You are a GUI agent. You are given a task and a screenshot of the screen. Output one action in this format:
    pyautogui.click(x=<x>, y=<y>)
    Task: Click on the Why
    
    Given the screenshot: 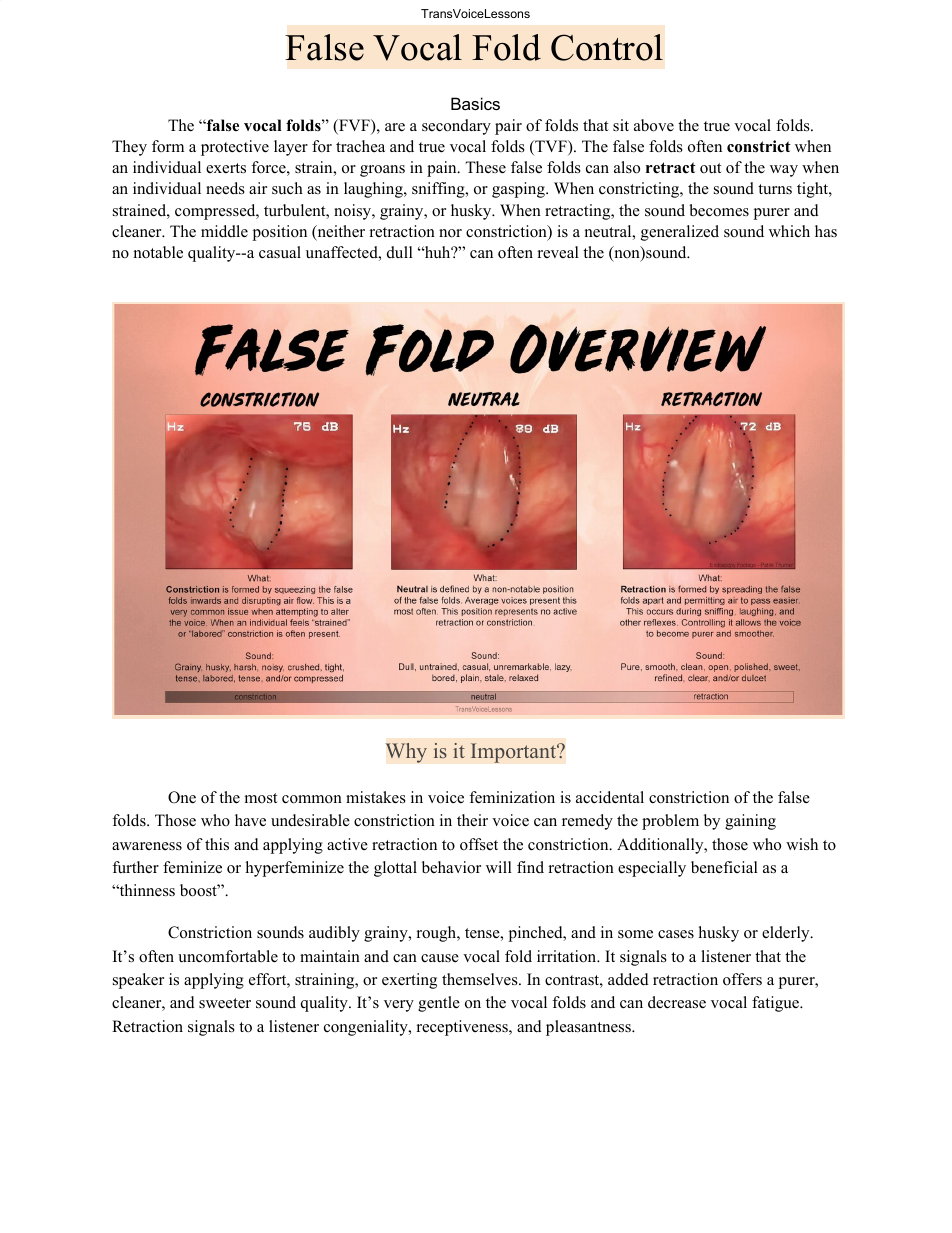 What is the action you would take?
    pyautogui.click(x=406, y=753)
